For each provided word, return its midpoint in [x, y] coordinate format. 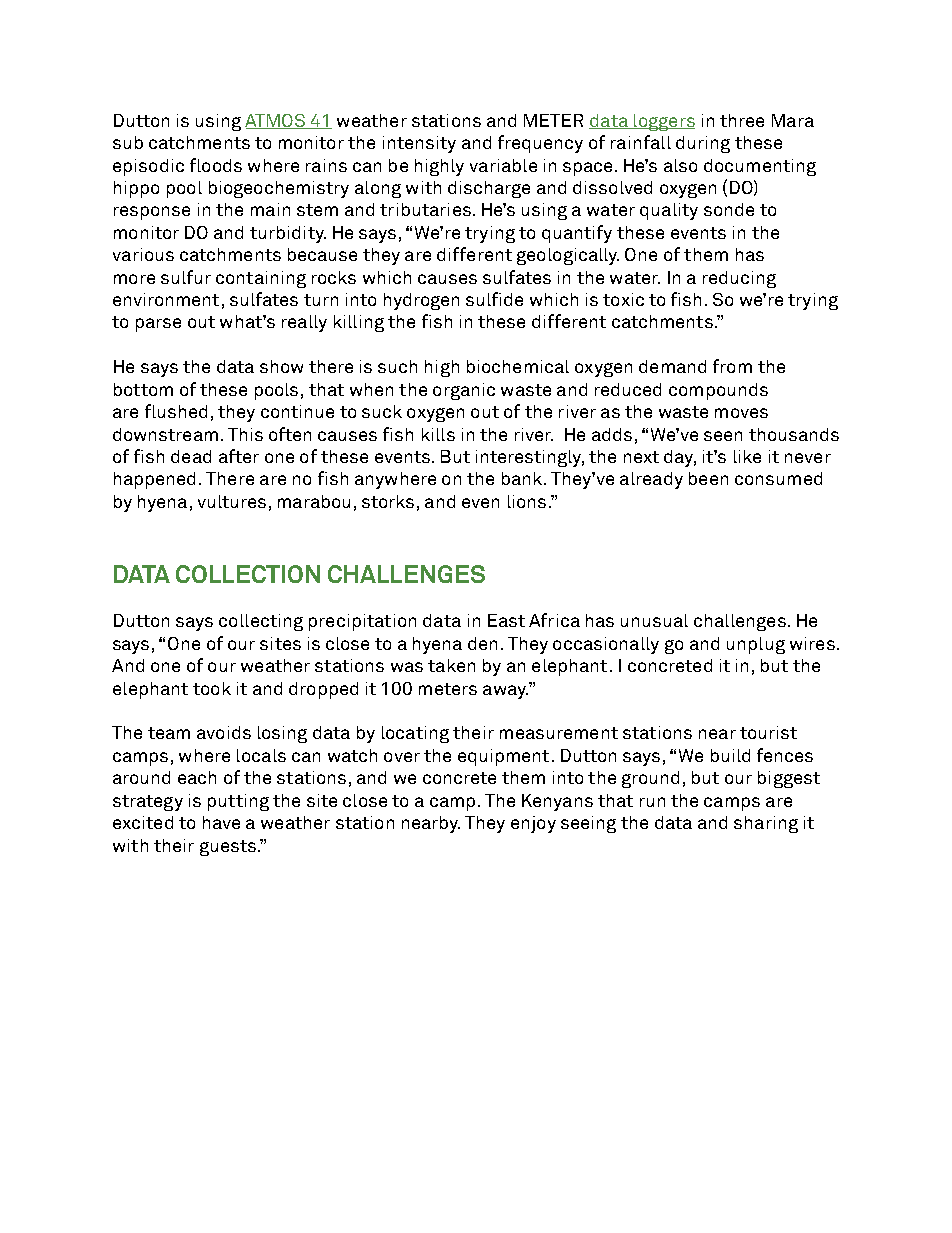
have [221, 822]
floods [216, 165]
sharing [766, 824]
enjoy [533, 824]
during [703, 144]
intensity [419, 144]
